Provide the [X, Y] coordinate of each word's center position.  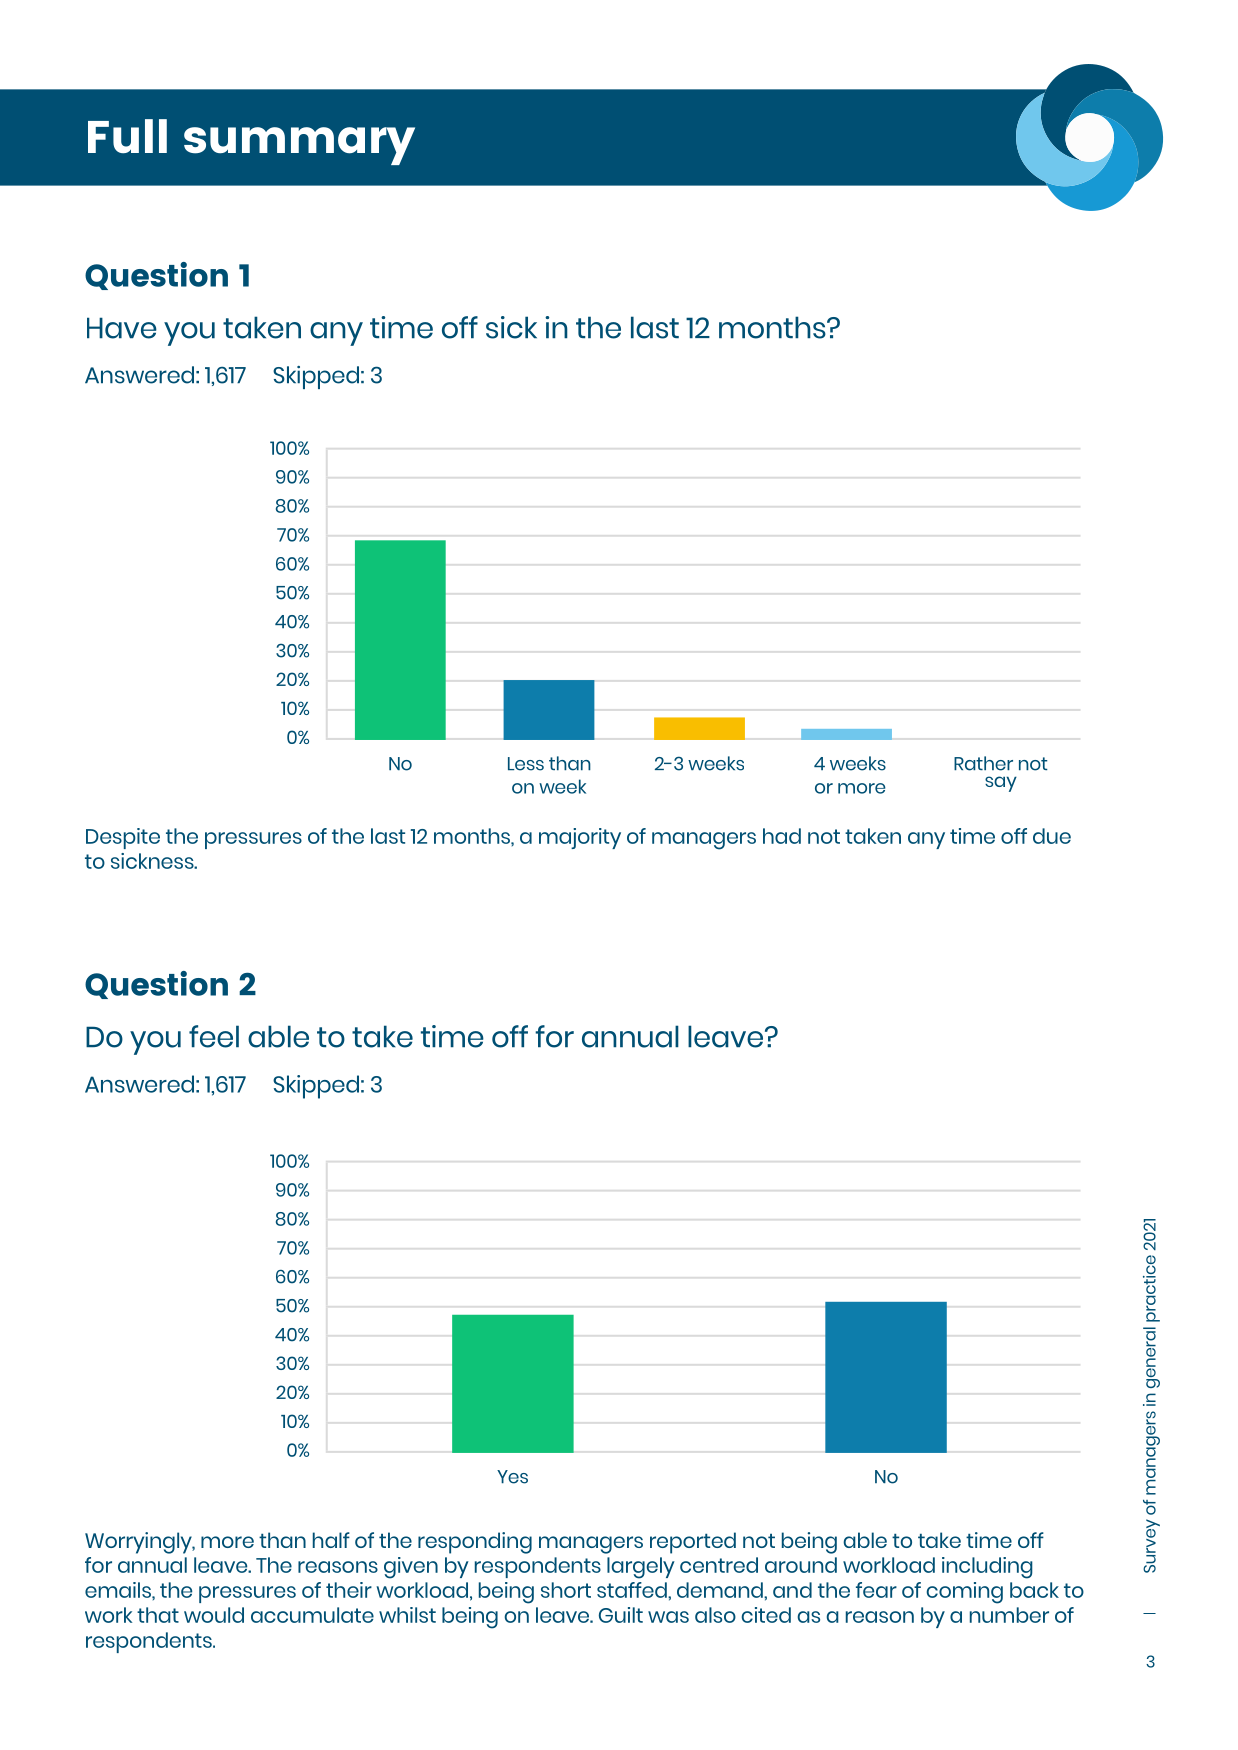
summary [299, 146]
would [214, 1615]
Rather [983, 763]
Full [127, 136]
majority [580, 838]
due [1052, 836]
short [566, 1590]
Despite [123, 838]
